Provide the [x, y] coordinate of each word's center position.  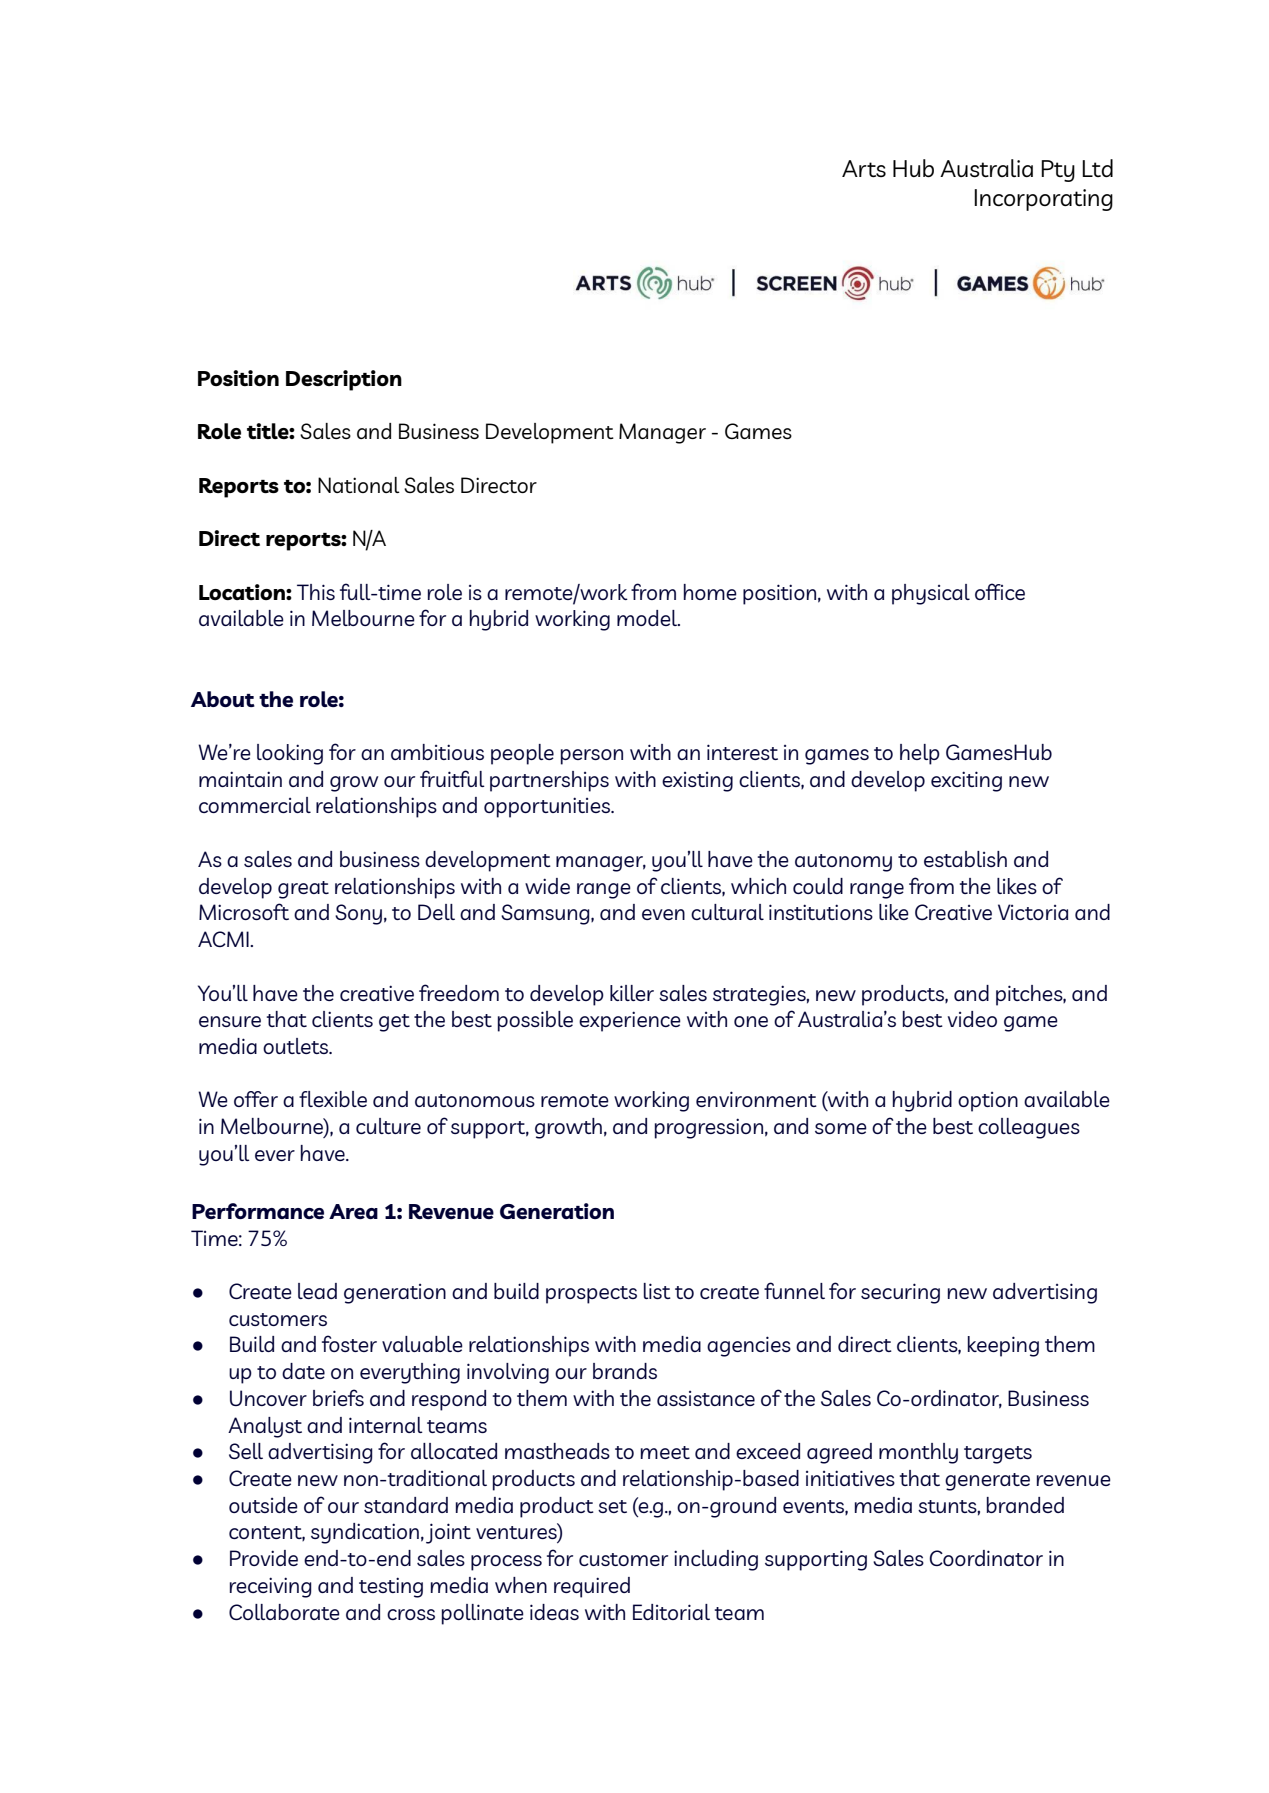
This [316, 592]
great [303, 890]
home [710, 592]
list [657, 1291]
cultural [727, 912]
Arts [864, 168]
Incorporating [1043, 200]
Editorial [671, 1612]
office [1000, 591]
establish [965, 859]
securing [900, 1293]
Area [353, 1211]
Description [344, 380]
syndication [365, 1533]
